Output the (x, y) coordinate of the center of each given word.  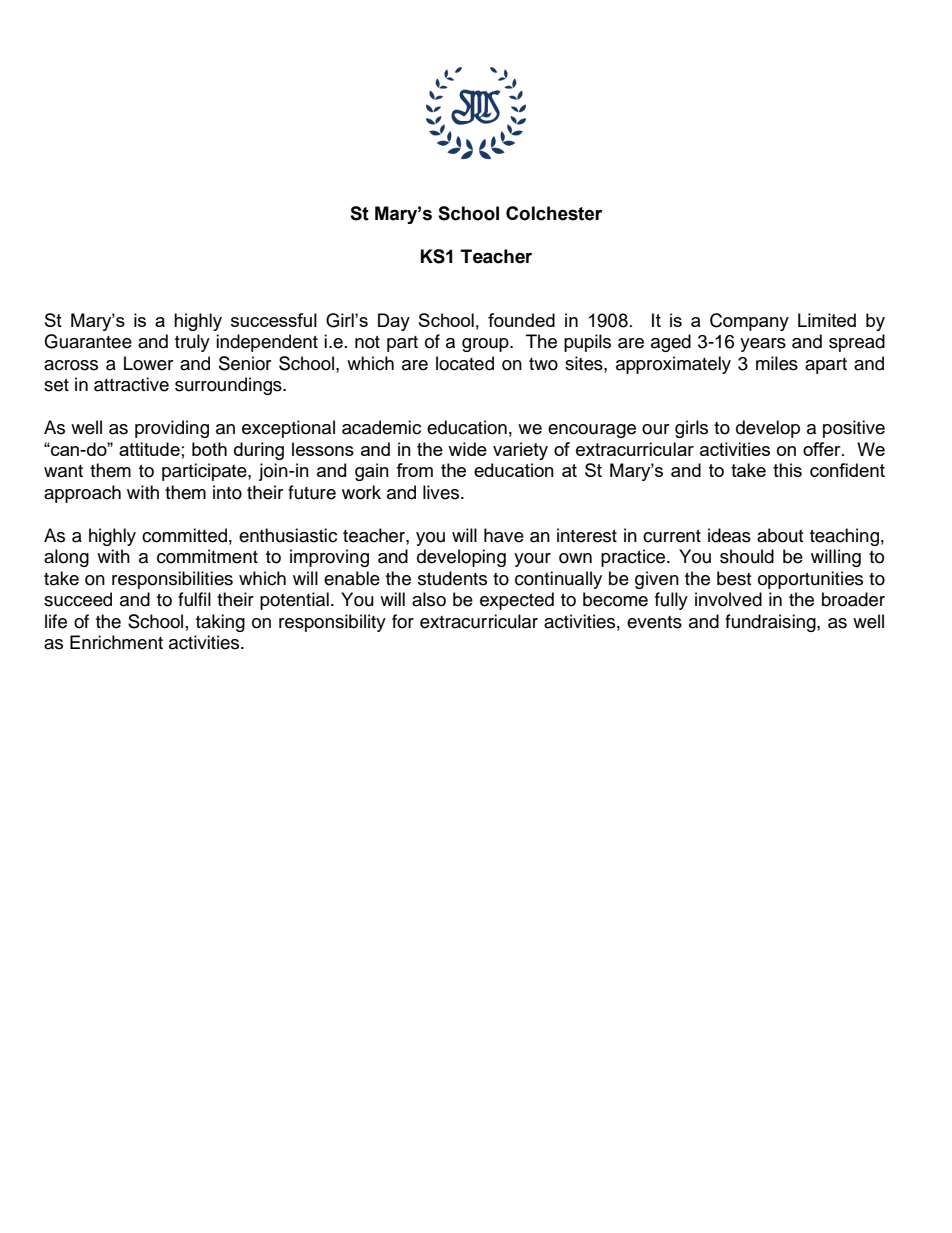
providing (172, 429)
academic (381, 427)
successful (274, 320)
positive (854, 429)
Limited (827, 320)
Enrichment (116, 642)
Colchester (554, 213)
